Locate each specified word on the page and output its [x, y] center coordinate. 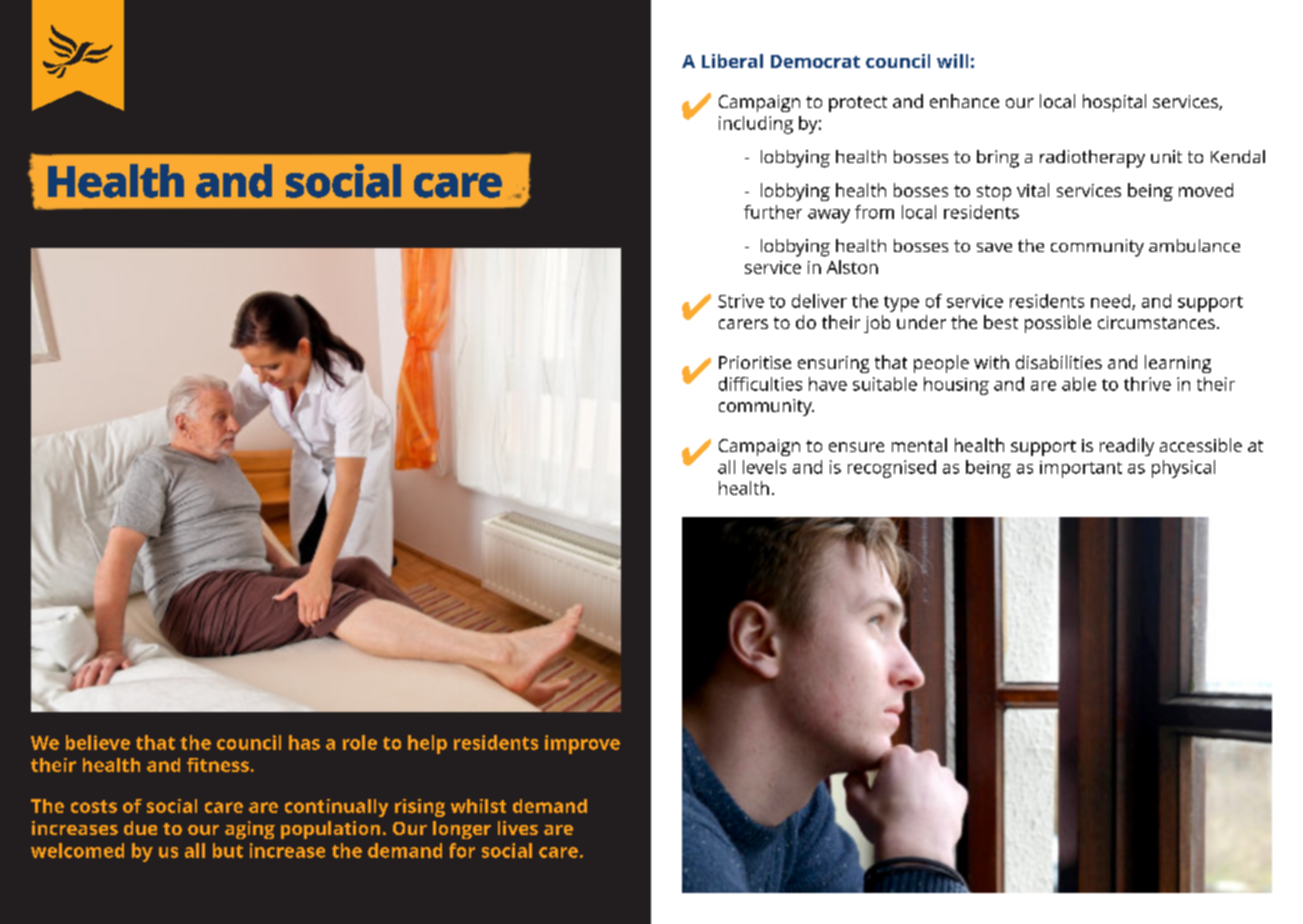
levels [764, 467]
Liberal [732, 61]
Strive [741, 301]
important [1081, 469]
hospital [1114, 103]
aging [250, 830]
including [756, 125]
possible [1058, 324]
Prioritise [755, 362]
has [304, 742]
